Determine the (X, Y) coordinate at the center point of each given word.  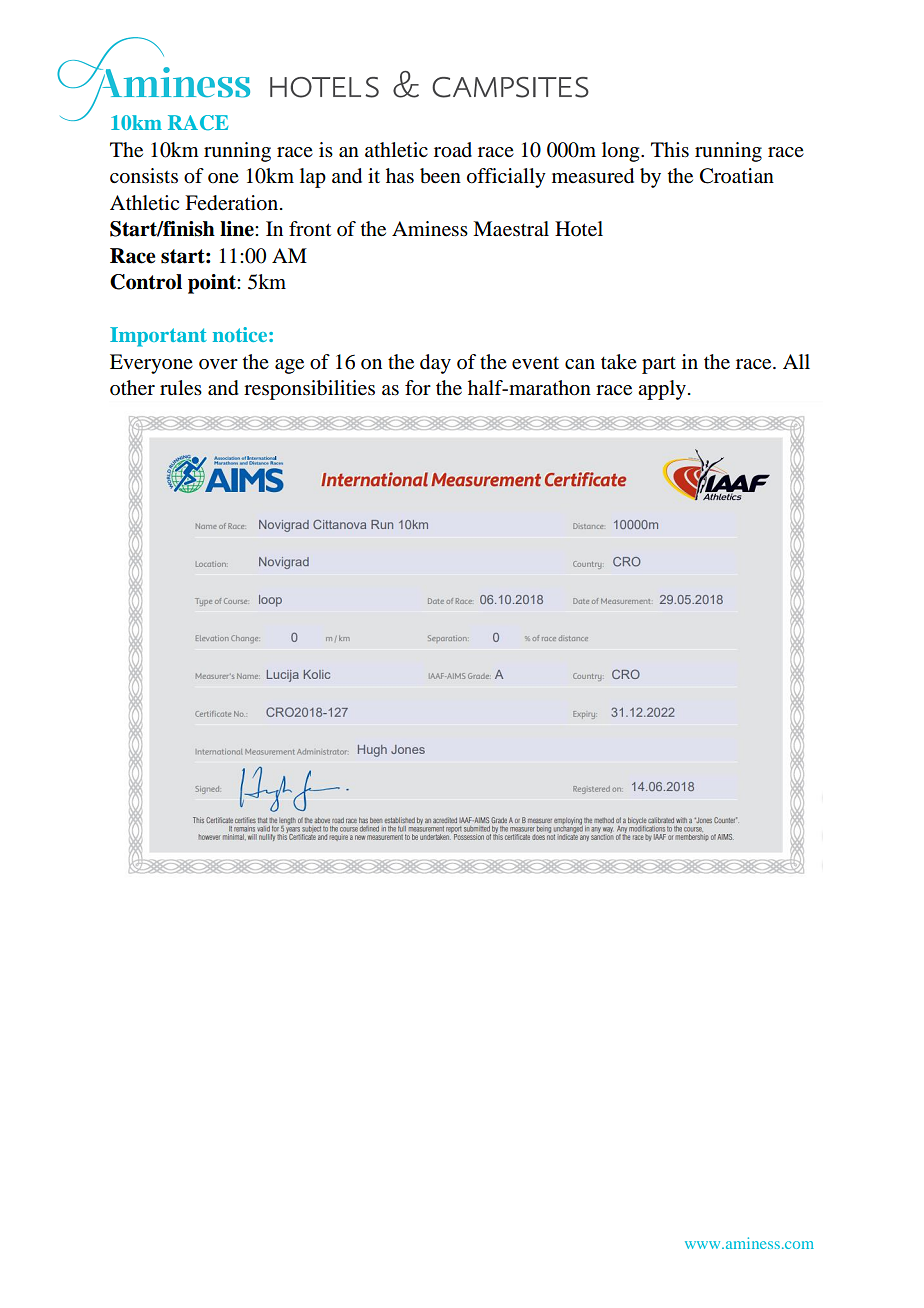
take (619, 362)
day (435, 364)
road (453, 150)
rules (181, 388)
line (238, 229)
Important (158, 337)
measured (593, 176)
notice (241, 334)
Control (146, 282)
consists (144, 176)
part (659, 365)
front (310, 229)
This (670, 150)
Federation (231, 203)
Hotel (579, 229)
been (440, 176)
